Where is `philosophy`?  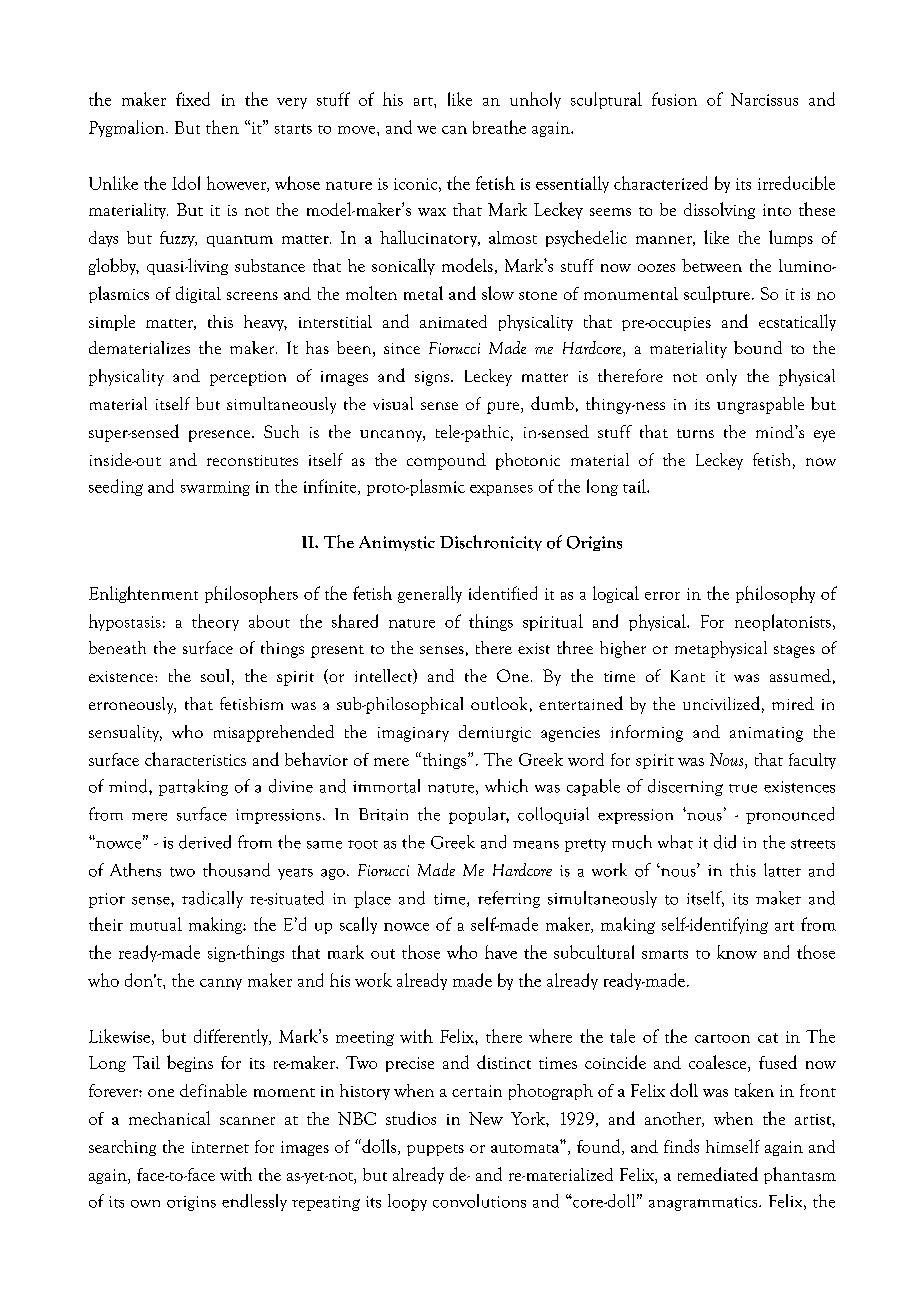
philosophy is located at coordinates (775, 594).
